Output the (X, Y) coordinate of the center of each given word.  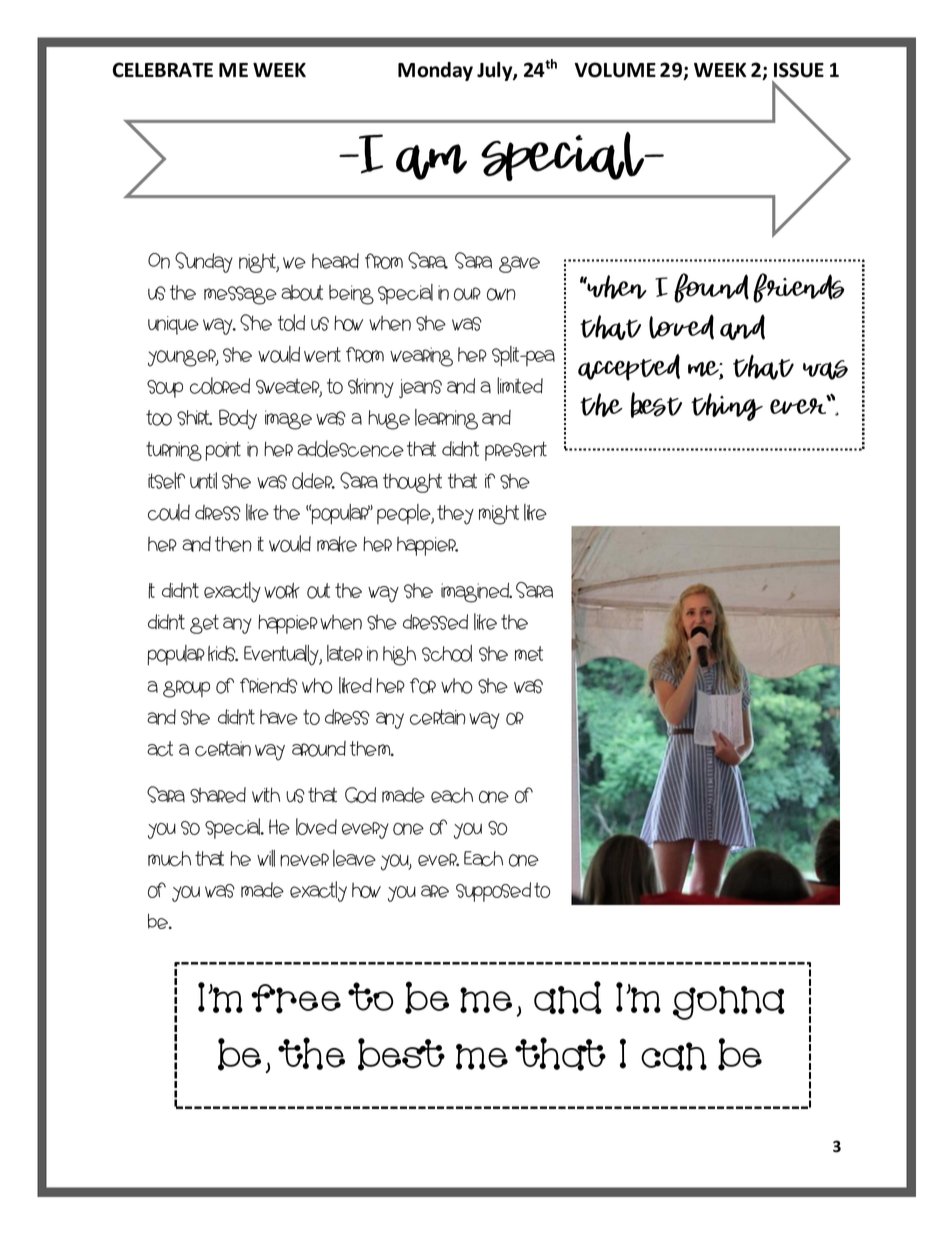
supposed (493, 892)
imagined (476, 593)
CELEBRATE (163, 70)
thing (727, 407)
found (711, 288)
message (240, 295)
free (296, 999)
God (360, 795)
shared (218, 795)
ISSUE (799, 70)
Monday (435, 71)
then (233, 544)
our (467, 294)
